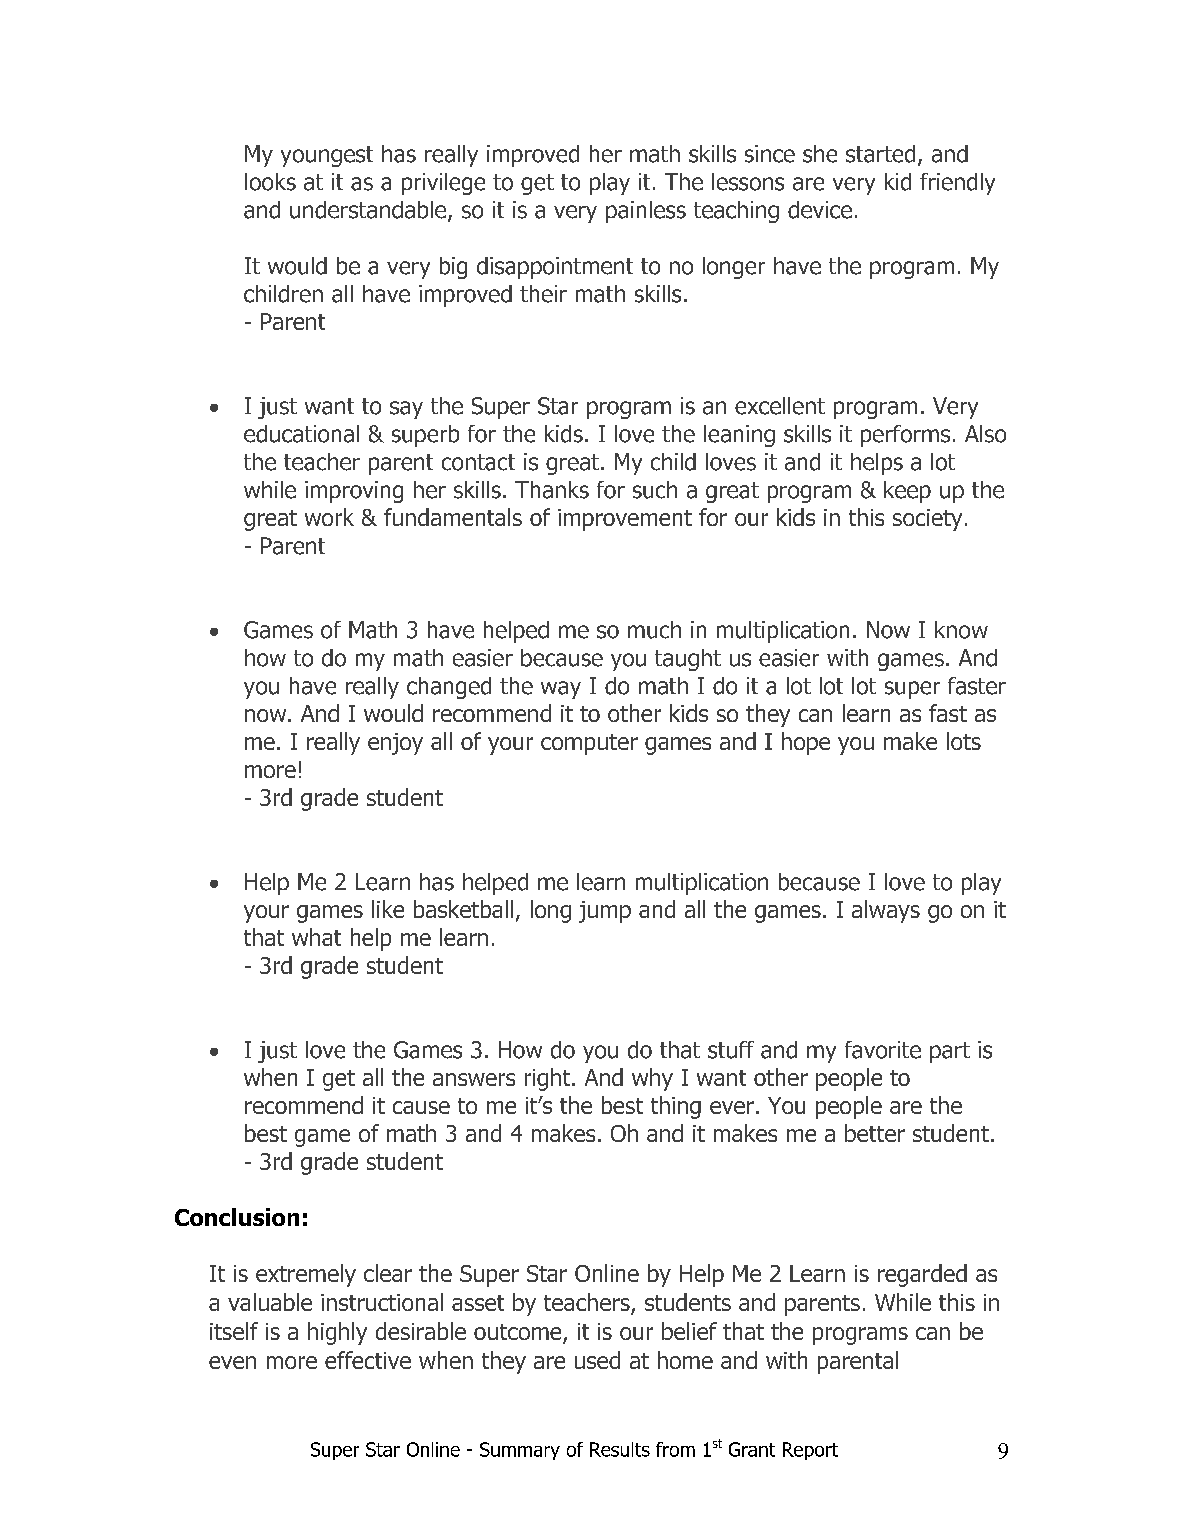  Describe the element at coordinates (620, 1449) in the page. I see `Results` at that location.
